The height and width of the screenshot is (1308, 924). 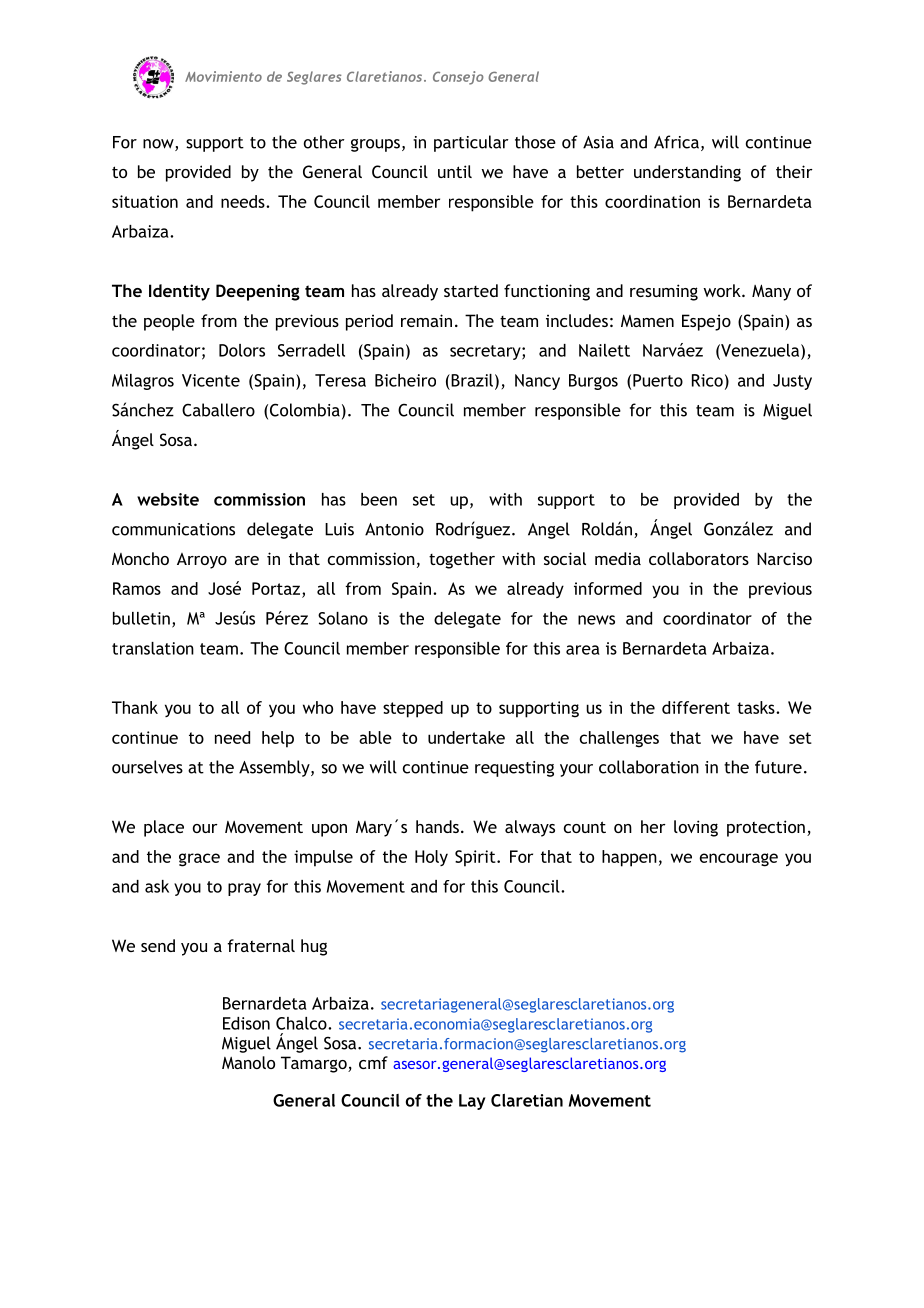 What do you see at coordinates (696, 707) in the screenshot?
I see `different` at bounding box center [696, 707].
